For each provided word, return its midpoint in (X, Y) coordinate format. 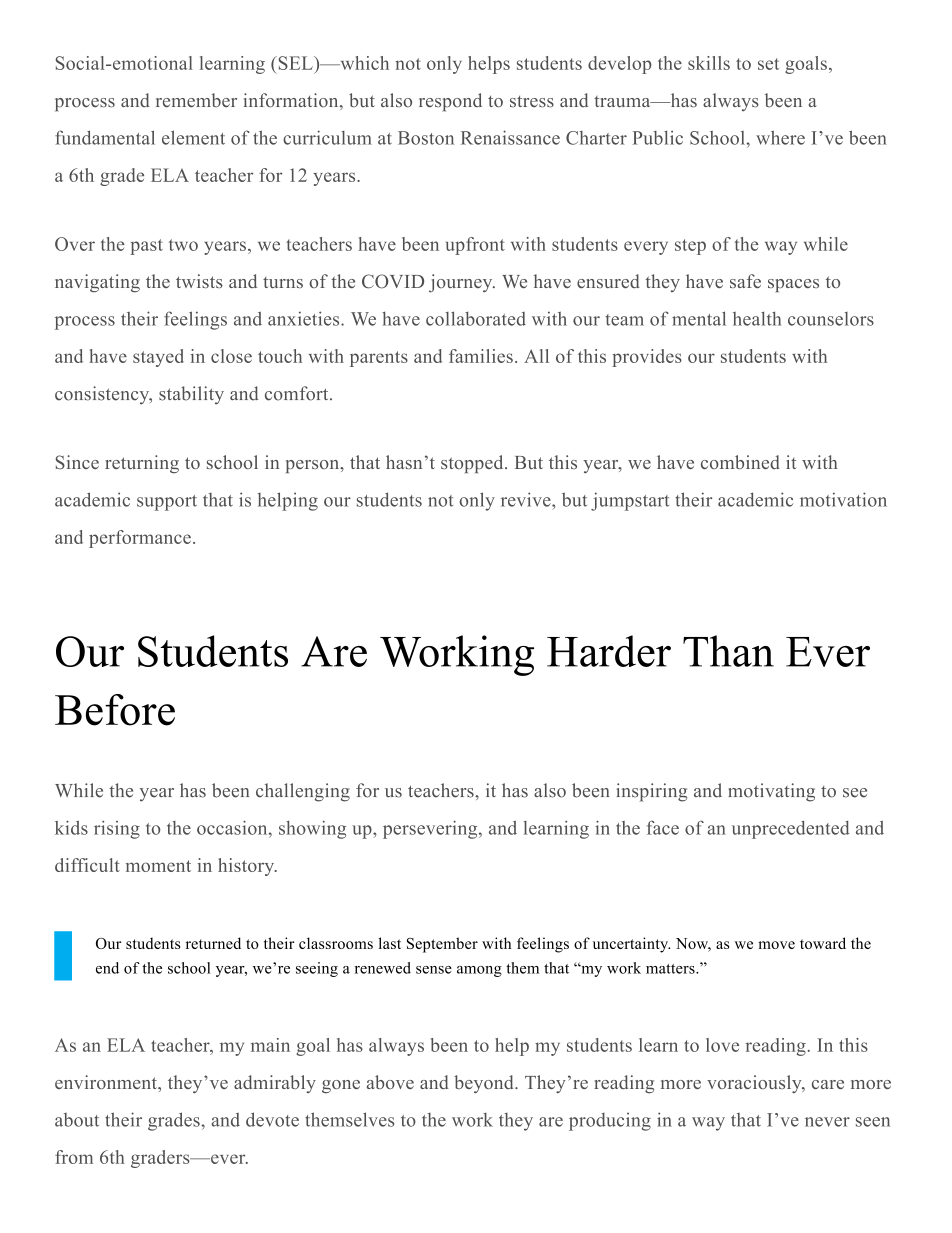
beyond (485, 1084)
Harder (609, 651)
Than (728, 651)
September (442, 945)
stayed (158, 358)
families (481, 356)
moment (158, 866)
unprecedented (791, 830)
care (828, 1084)
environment (107, 1082)
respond (450, 102)
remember (196, 100)
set (768, 64)
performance (140, 539)
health (757, 318)
